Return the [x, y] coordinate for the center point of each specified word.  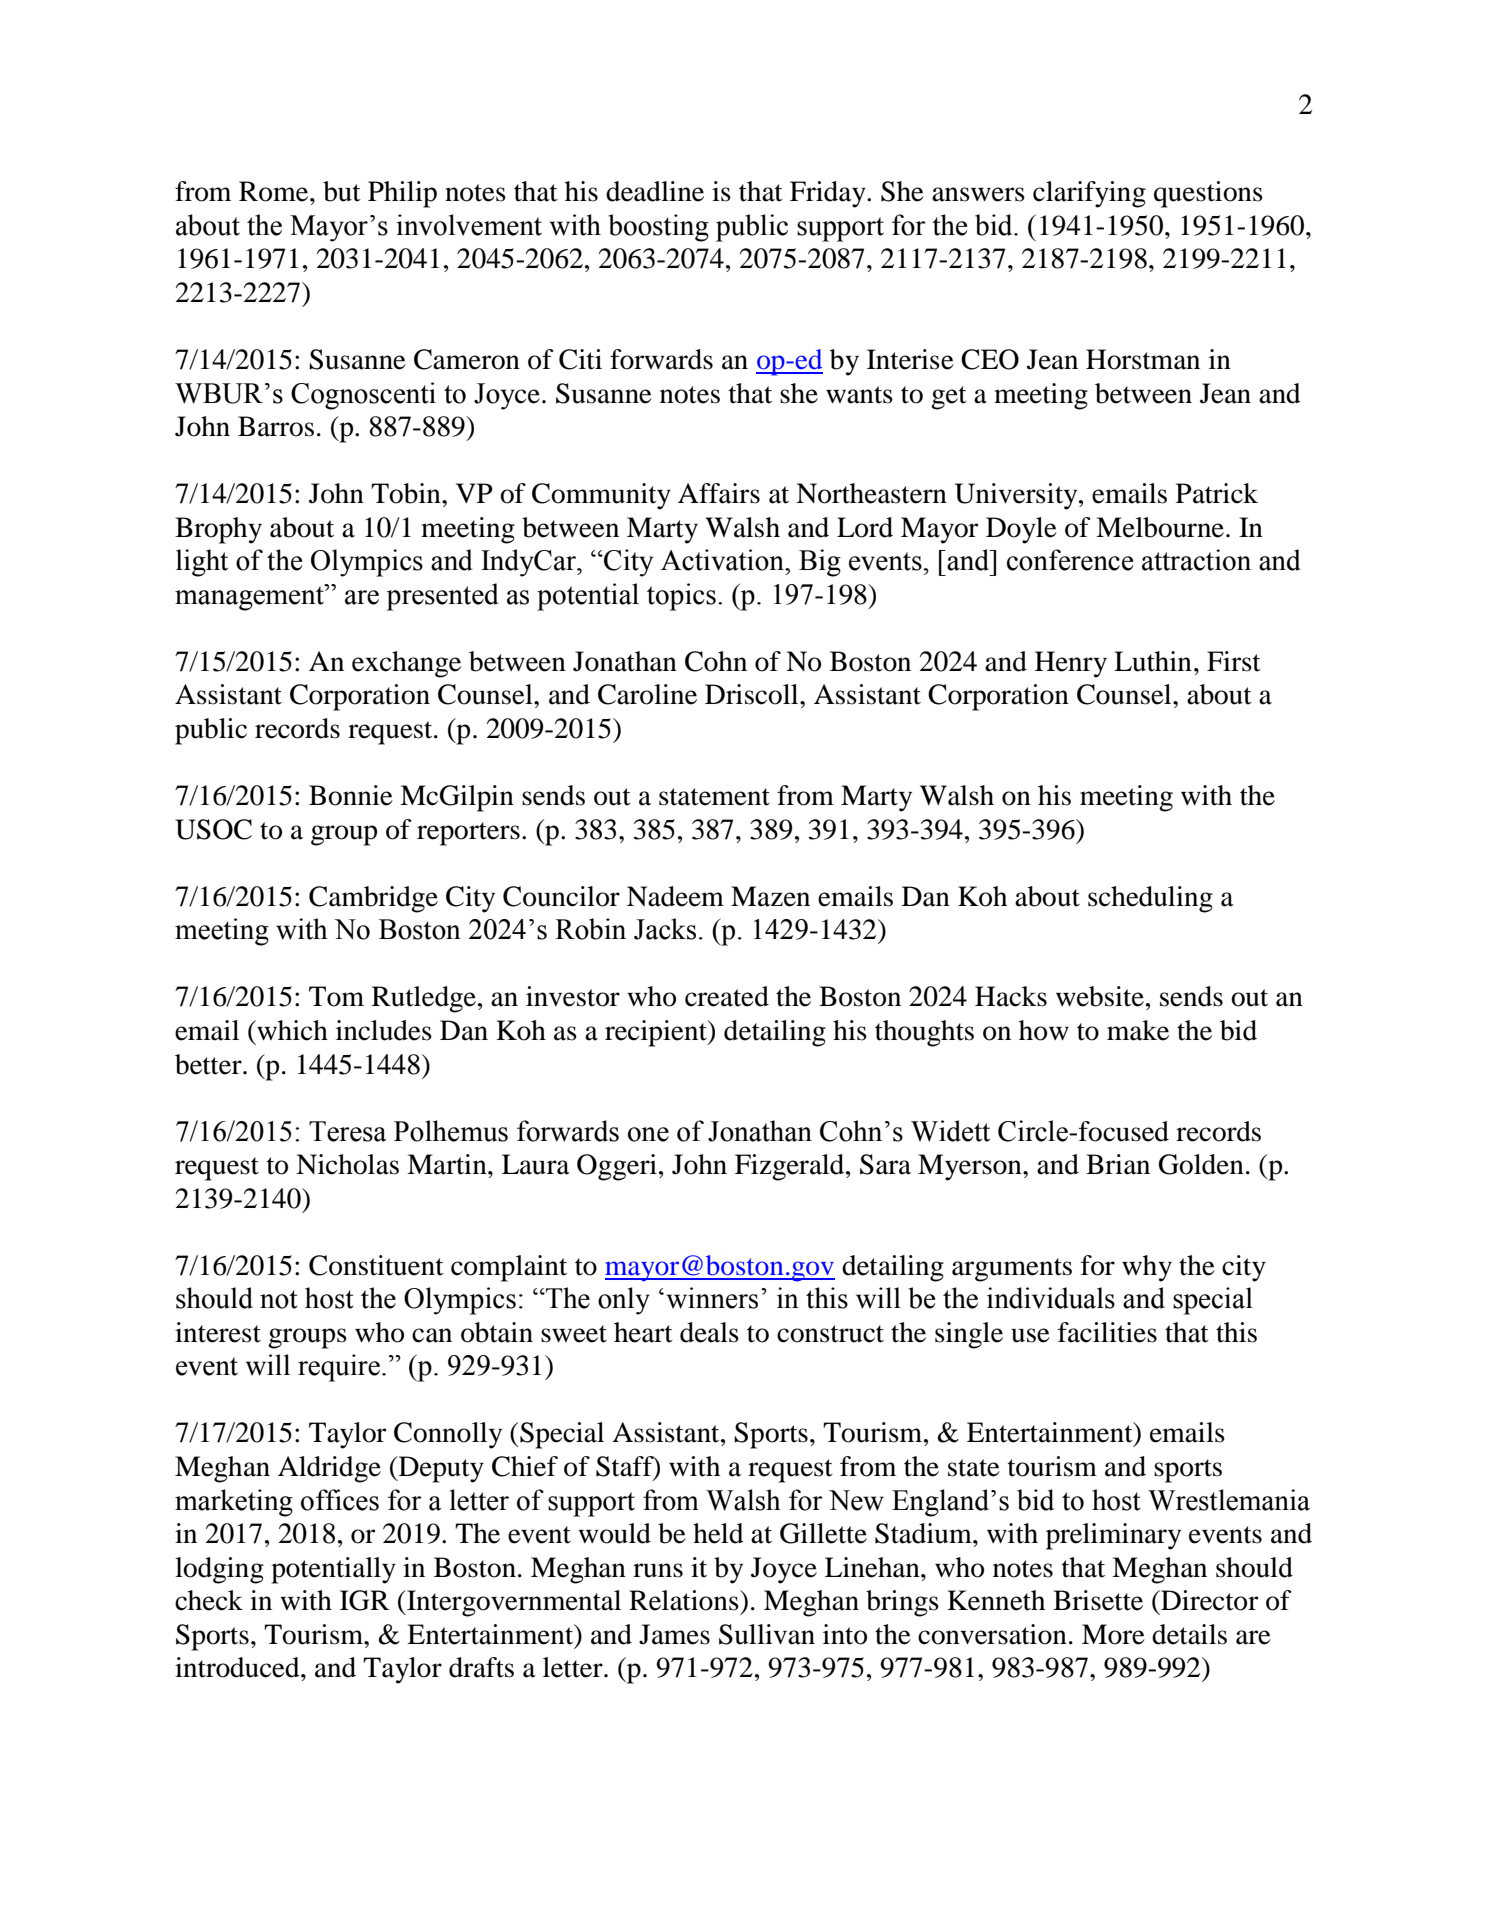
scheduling [1150, 899]
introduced [238, 1667]
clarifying [1089, 194]
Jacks [665, 929]
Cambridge [373, 899]
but [342, 191]
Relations [685, 1600]
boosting [658, 228]
